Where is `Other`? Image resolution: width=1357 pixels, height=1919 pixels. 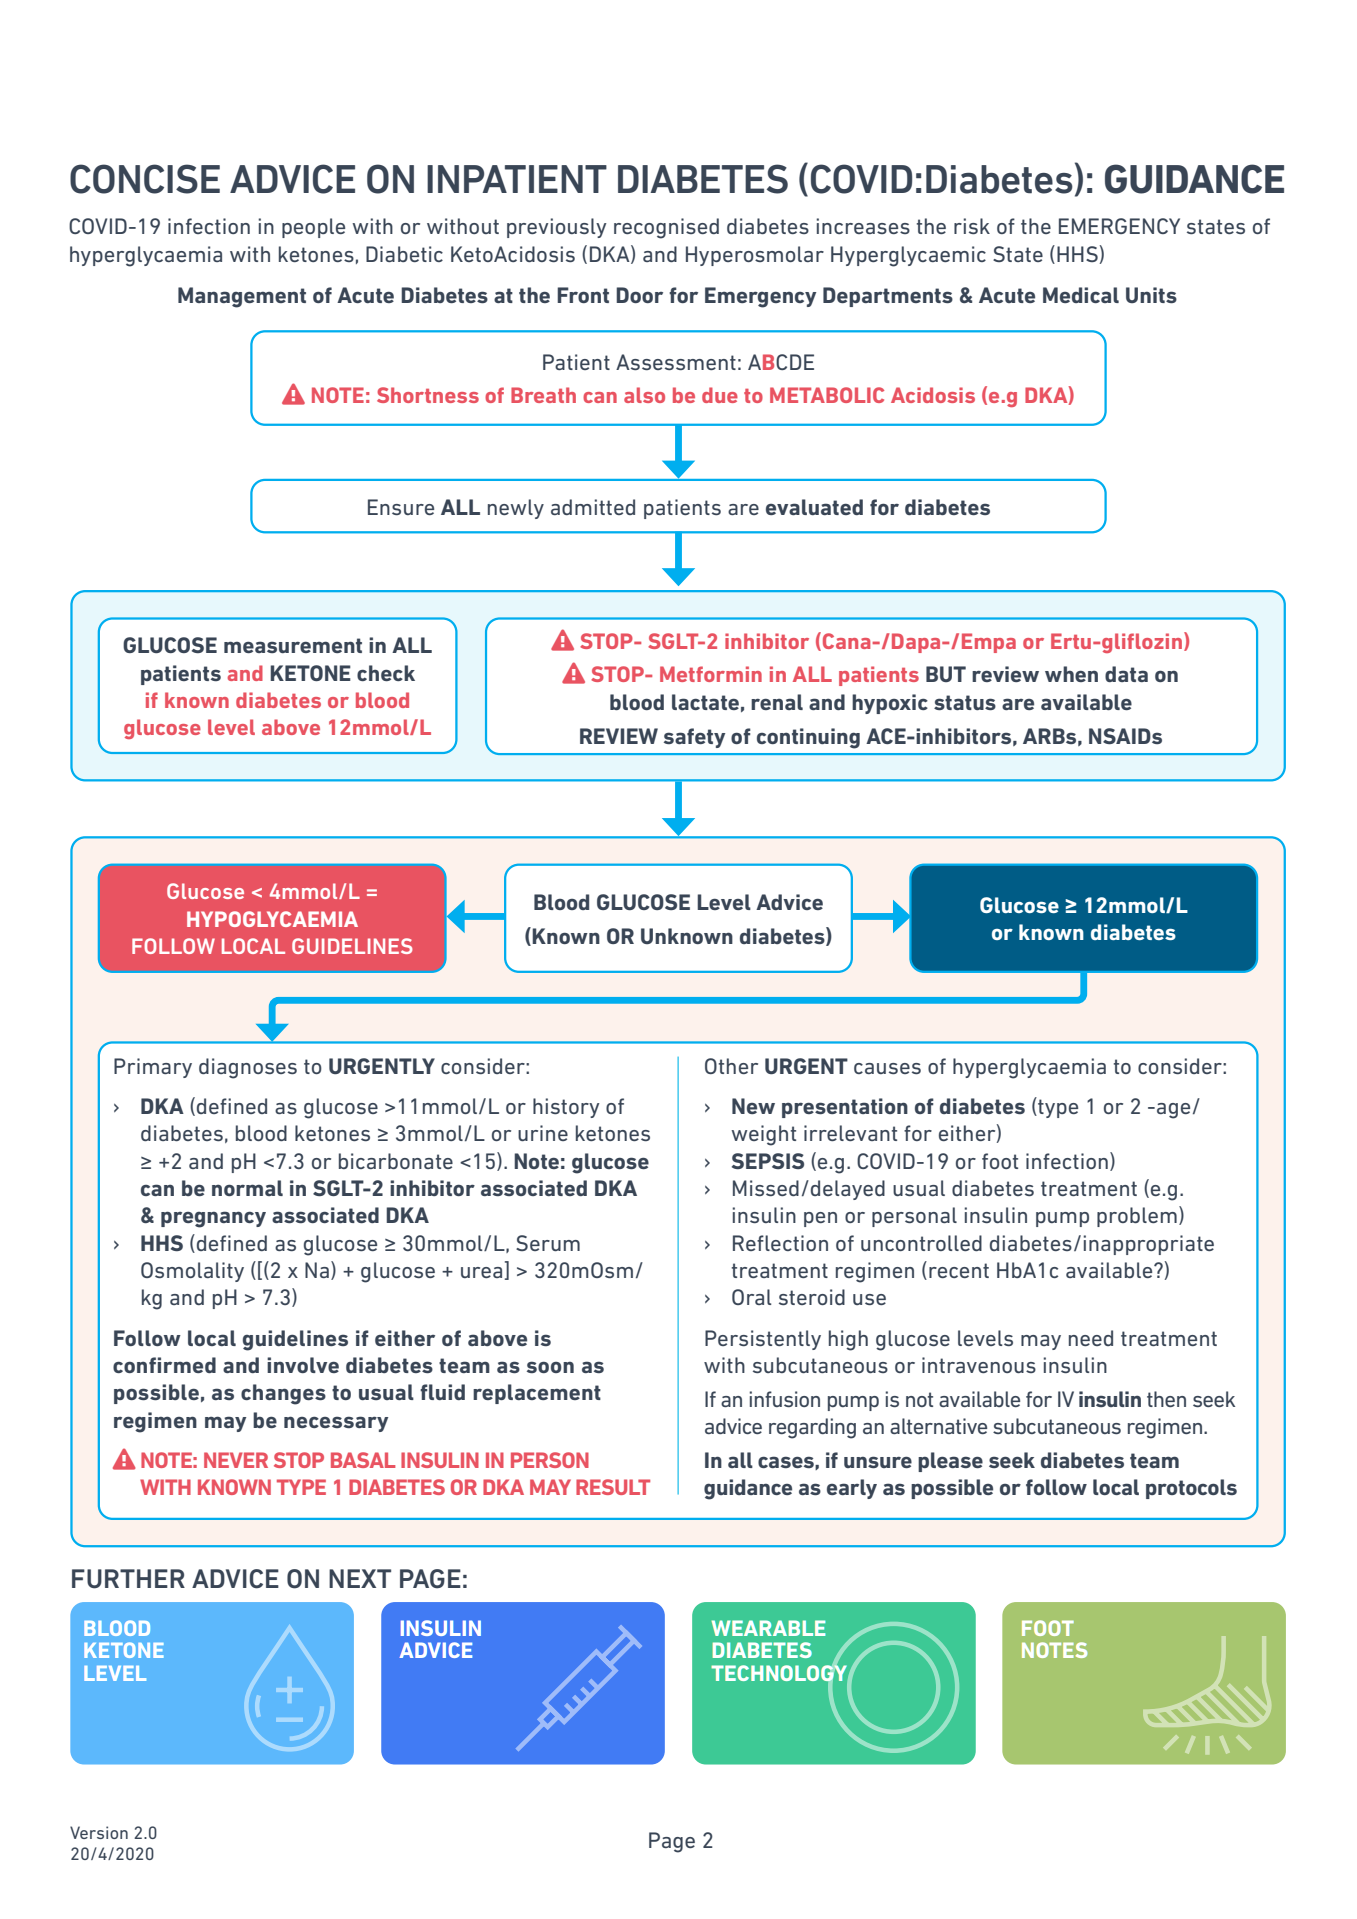
Other is located at coordinates (731, 1066).
